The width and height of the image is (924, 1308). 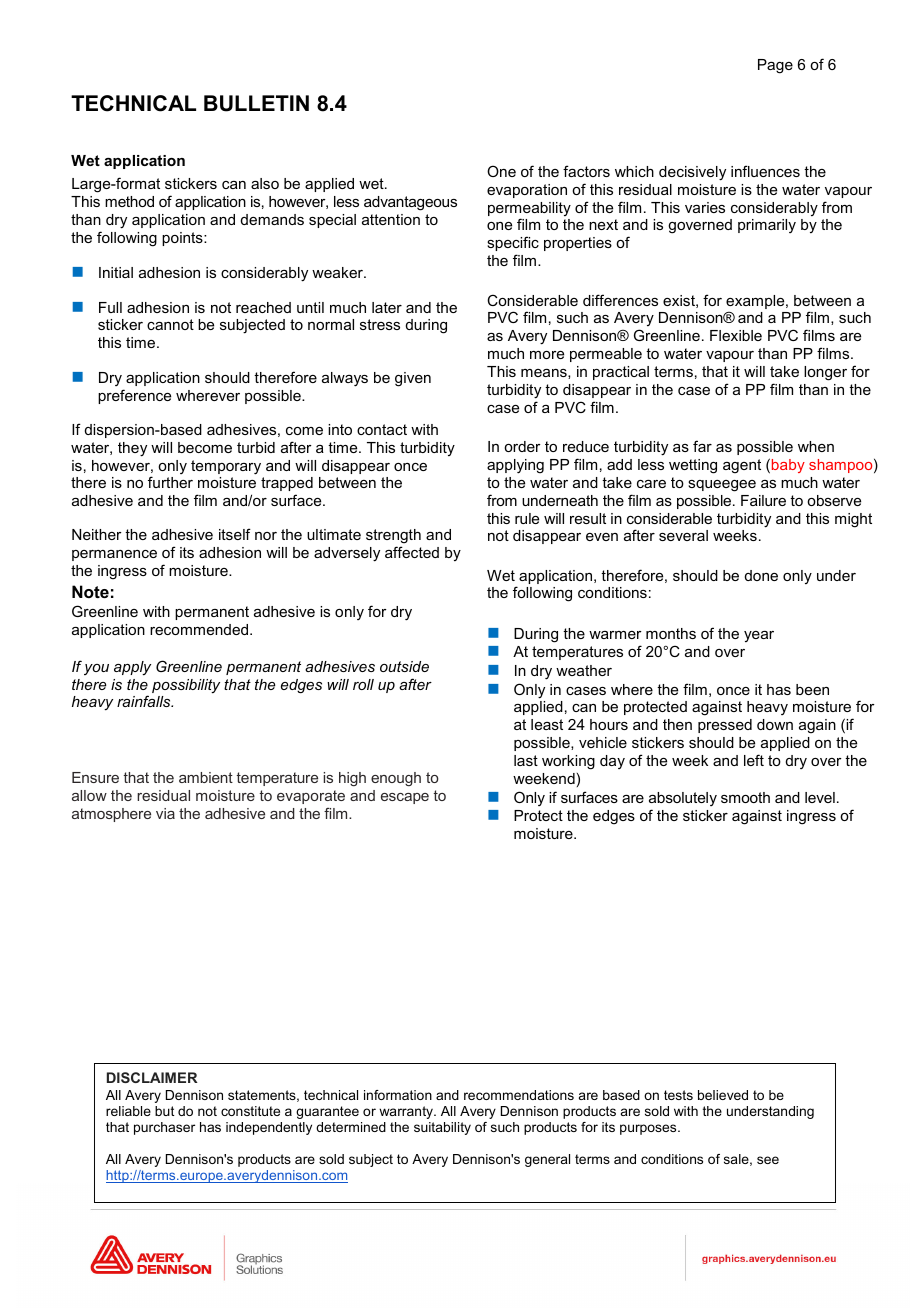 I want to click on order, so click(x=522, y=446).
